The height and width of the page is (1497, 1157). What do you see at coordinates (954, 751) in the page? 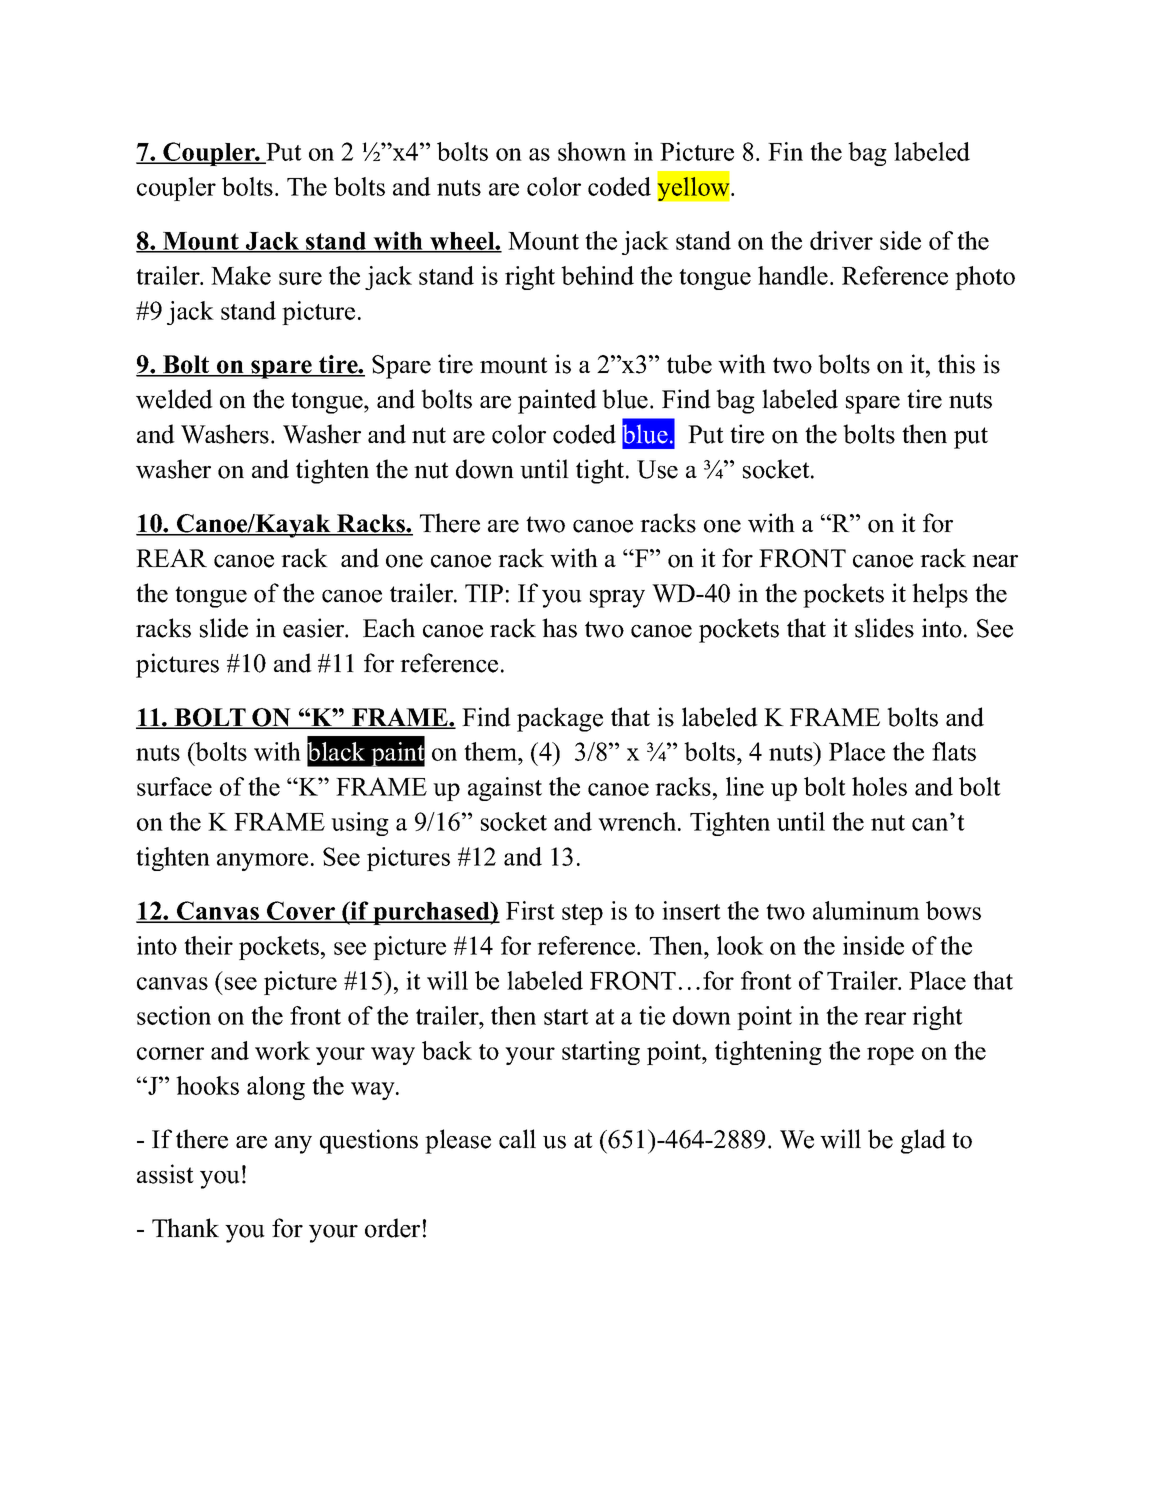
I see `flats` at bounding box center [954, 751].
